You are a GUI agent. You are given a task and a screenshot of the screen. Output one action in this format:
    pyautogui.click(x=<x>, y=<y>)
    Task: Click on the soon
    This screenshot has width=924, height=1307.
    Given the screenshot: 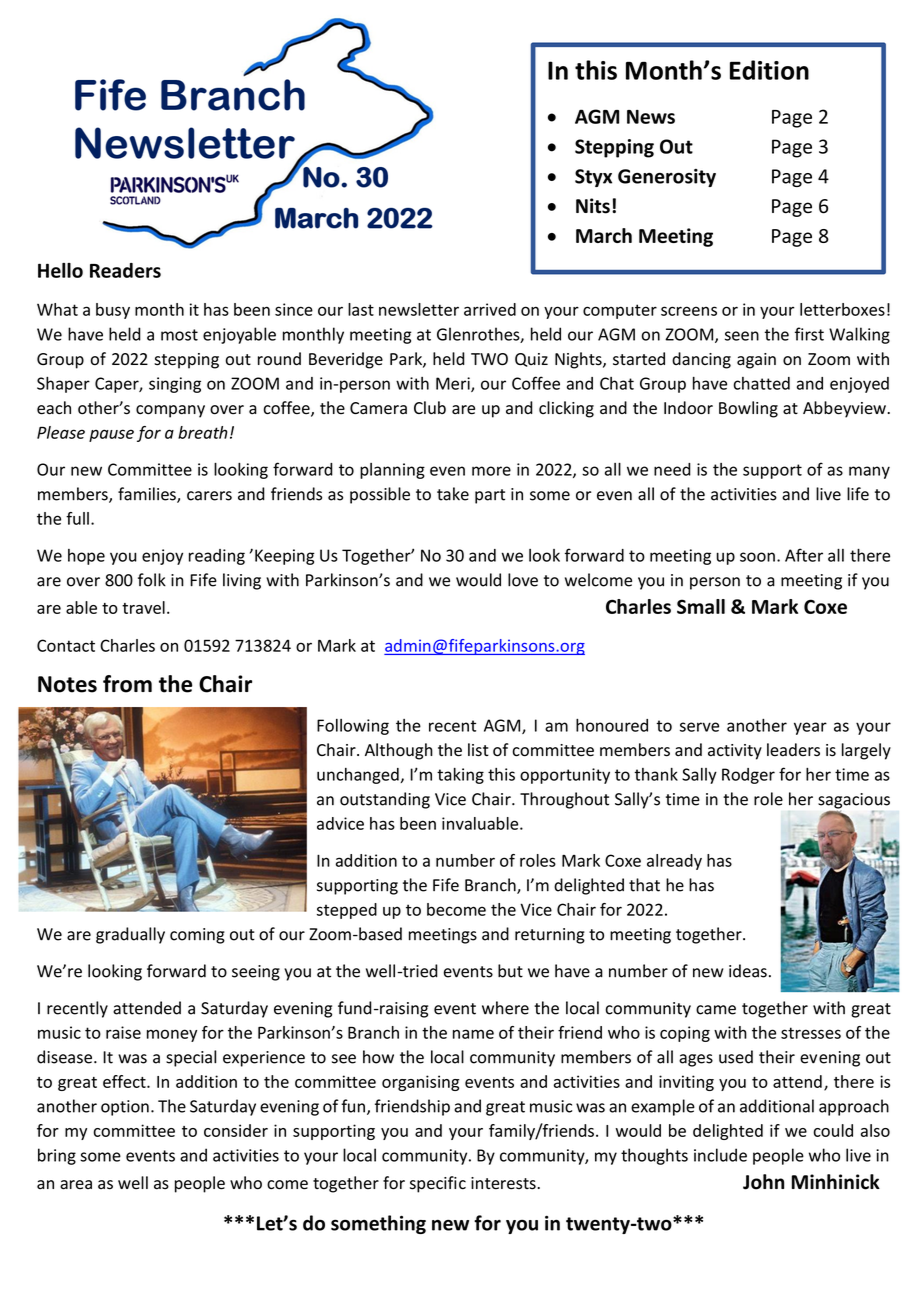 What is the action you would take?
    pyautogui.click(x=757, y=557)
